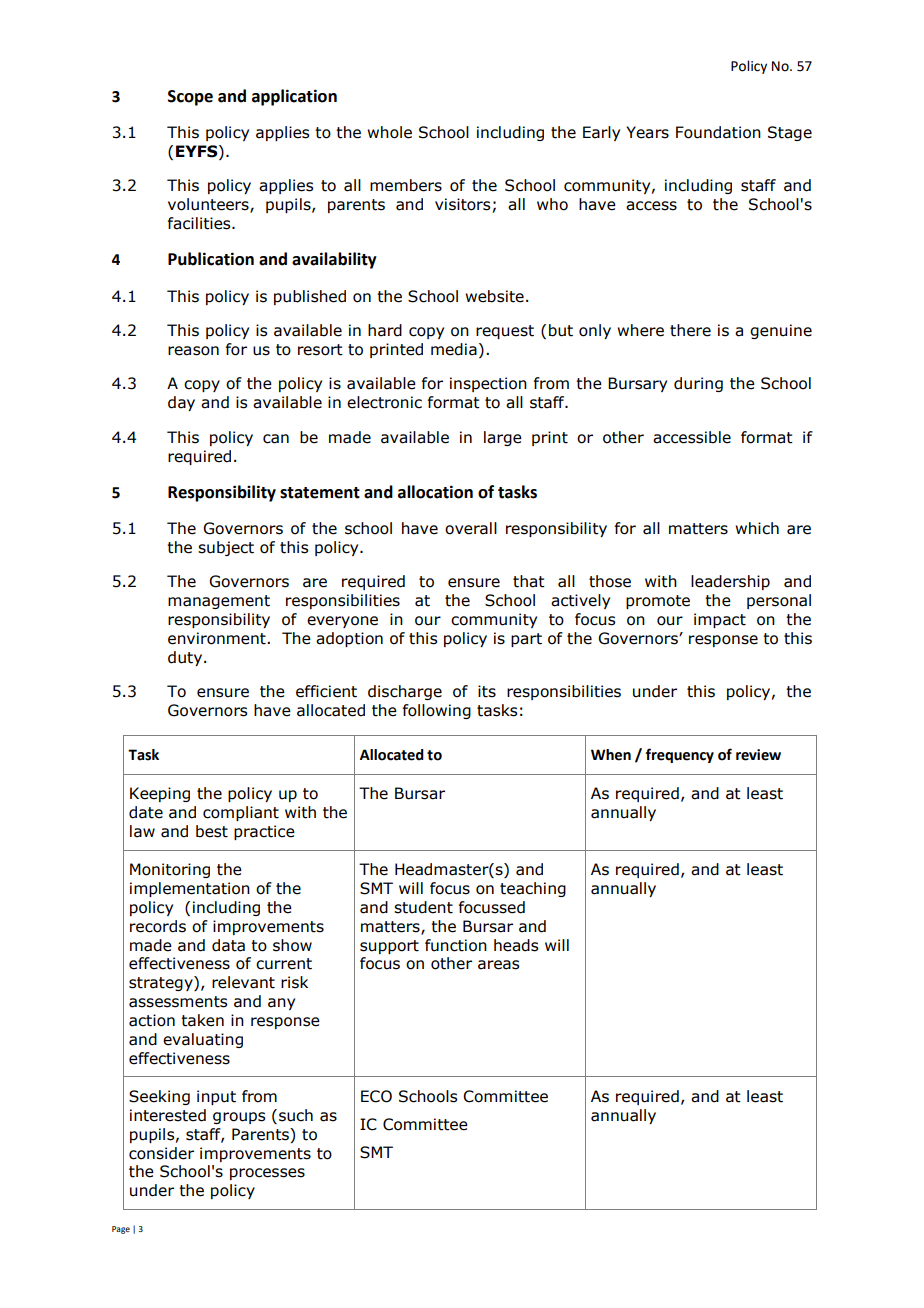 Image resolution: width=924 pixels, height=1308 pixels. Describe the element at coordinates (161, 1153) in the screenshot. I see `consider` at that location.
